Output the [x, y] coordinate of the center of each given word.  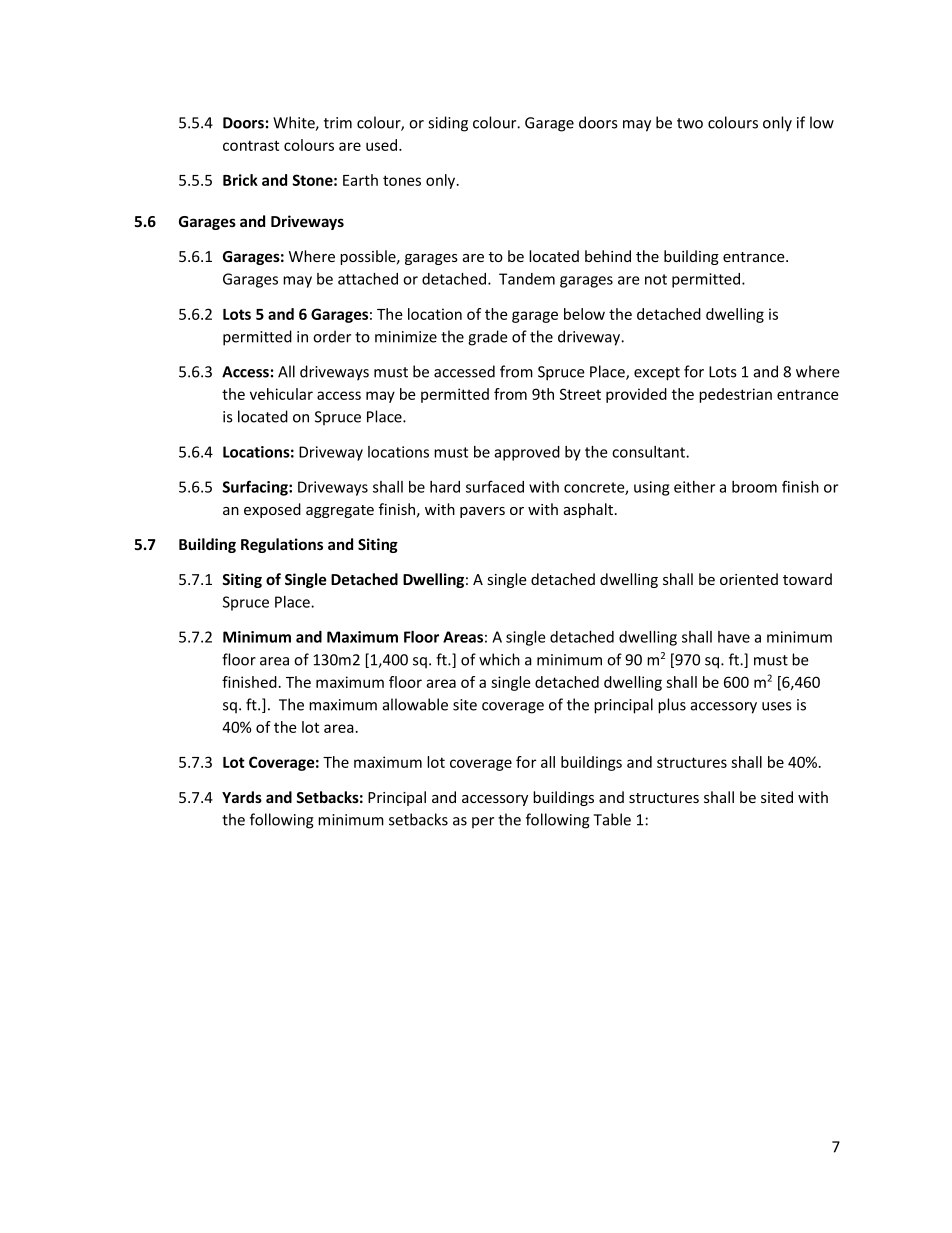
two [690, 123]
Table [612, 819]
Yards [242, 797]
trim [338, 123]
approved [527, 453]
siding [448, 124]
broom [754, 487]
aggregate [340, 511]
